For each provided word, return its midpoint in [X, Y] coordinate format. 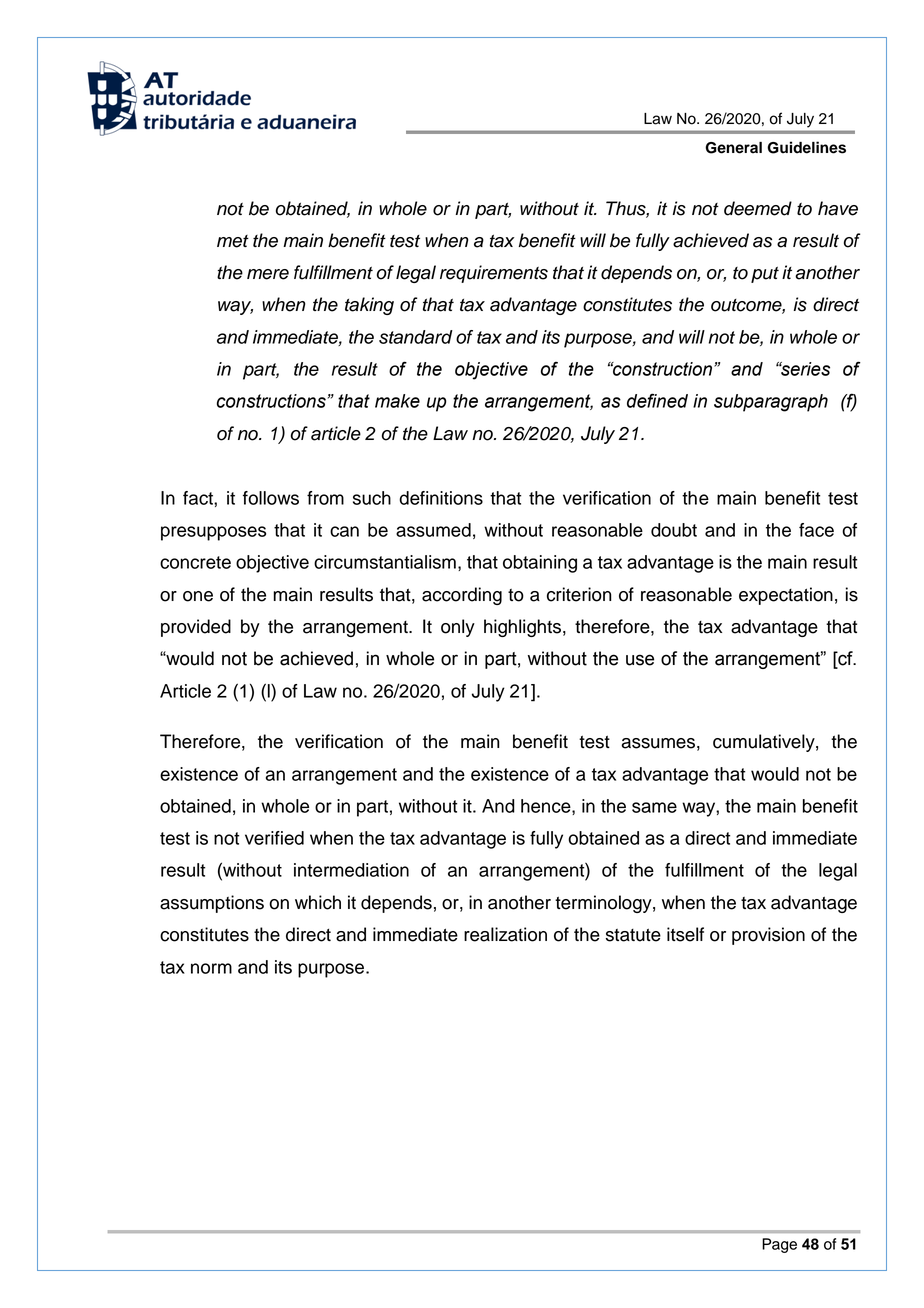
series [804, 369]
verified [274, 838]
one [198, 596]
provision [768, 936]
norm [211, 968]
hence [547, 807]
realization [505, 934]
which [318, 902]
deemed [758, 208]
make [397, 401]
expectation [786, 596]
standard [416, 337]
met [233, 241]
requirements [494, 274]
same [654, 807]
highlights [522, 628]
